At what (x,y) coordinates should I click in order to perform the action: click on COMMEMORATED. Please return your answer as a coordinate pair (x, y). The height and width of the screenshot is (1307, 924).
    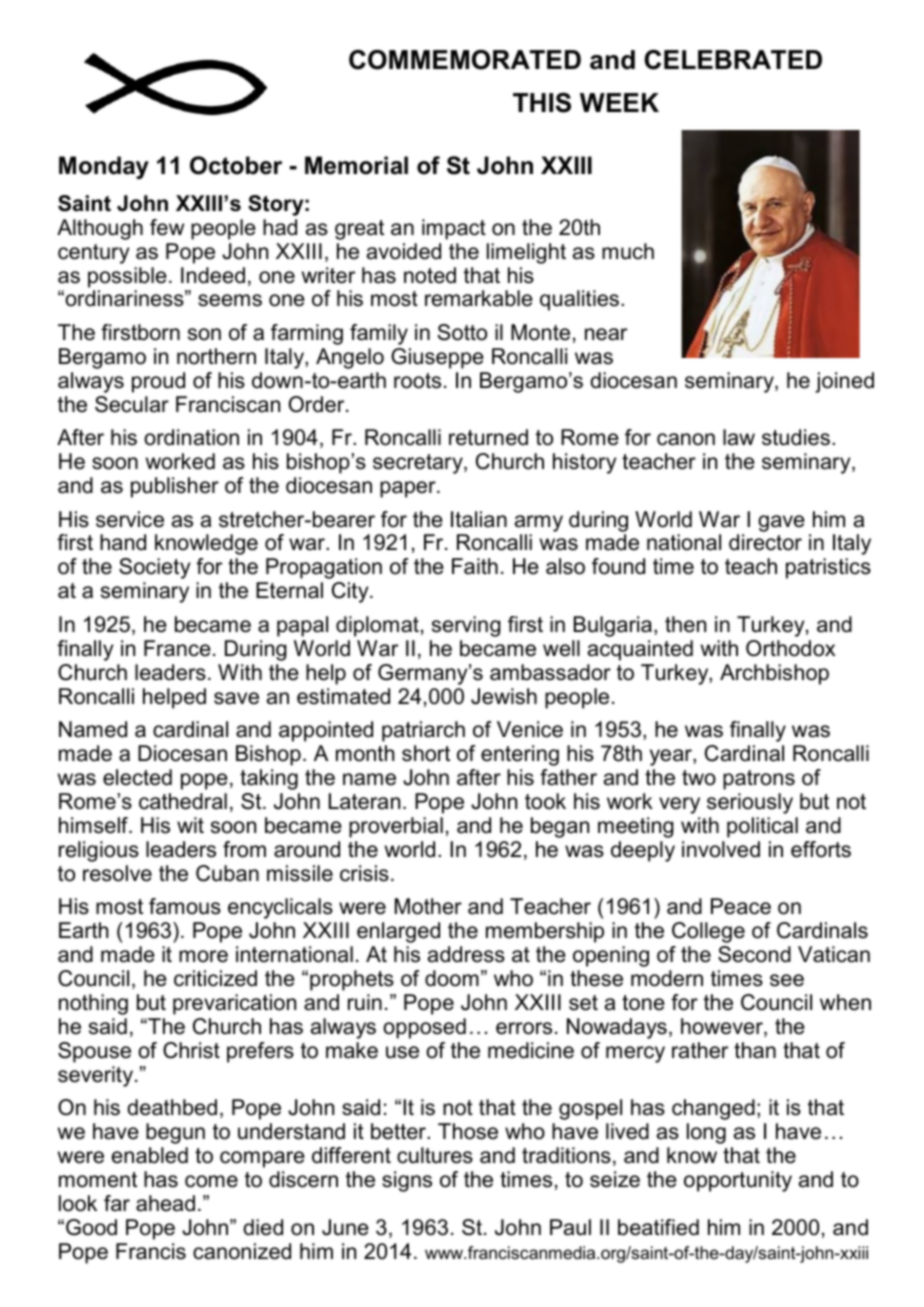
    Looking at the image, I should click on (465, 60).
